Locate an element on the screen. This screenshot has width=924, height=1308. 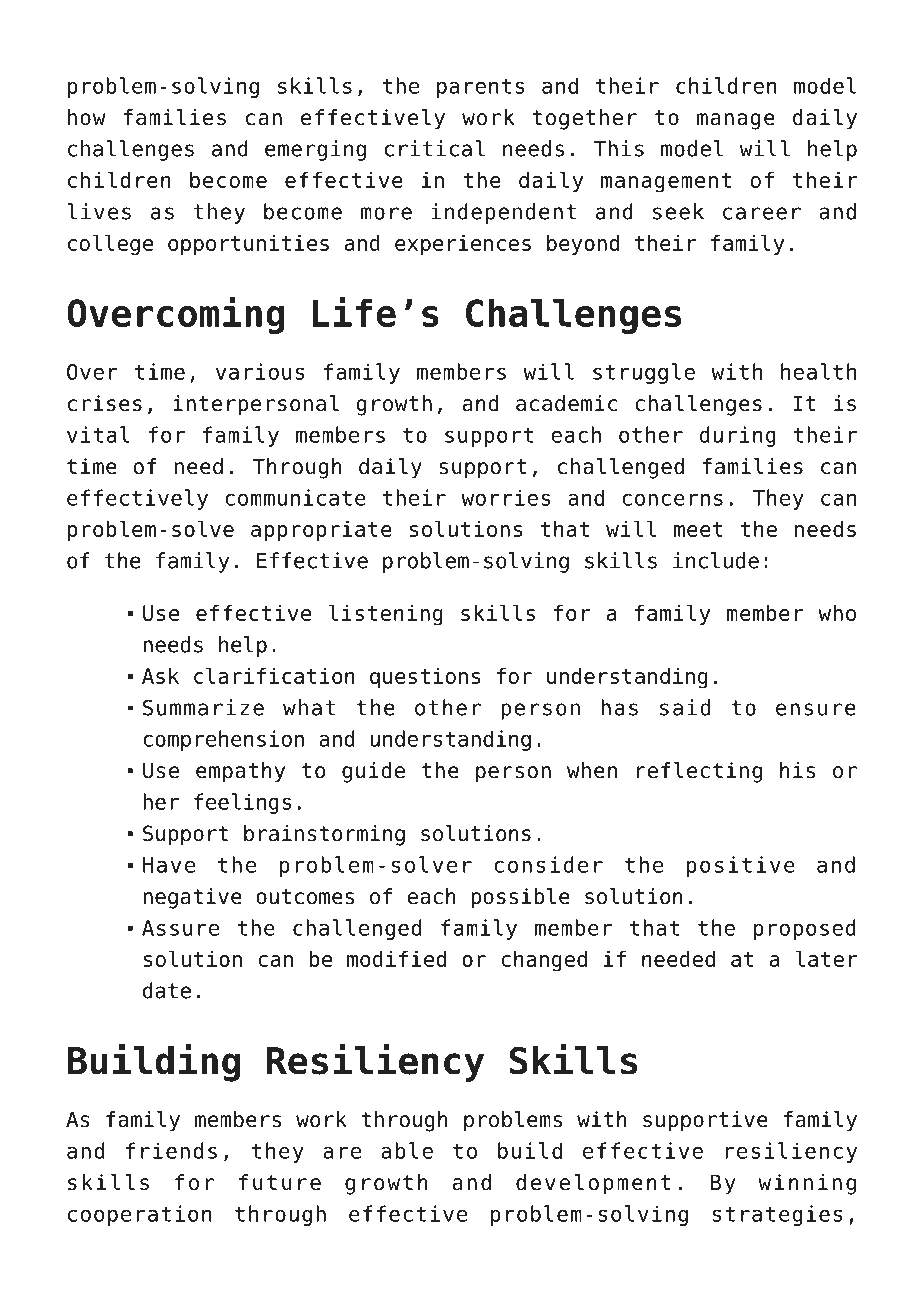
able is located at coordinates (407, 1150).
